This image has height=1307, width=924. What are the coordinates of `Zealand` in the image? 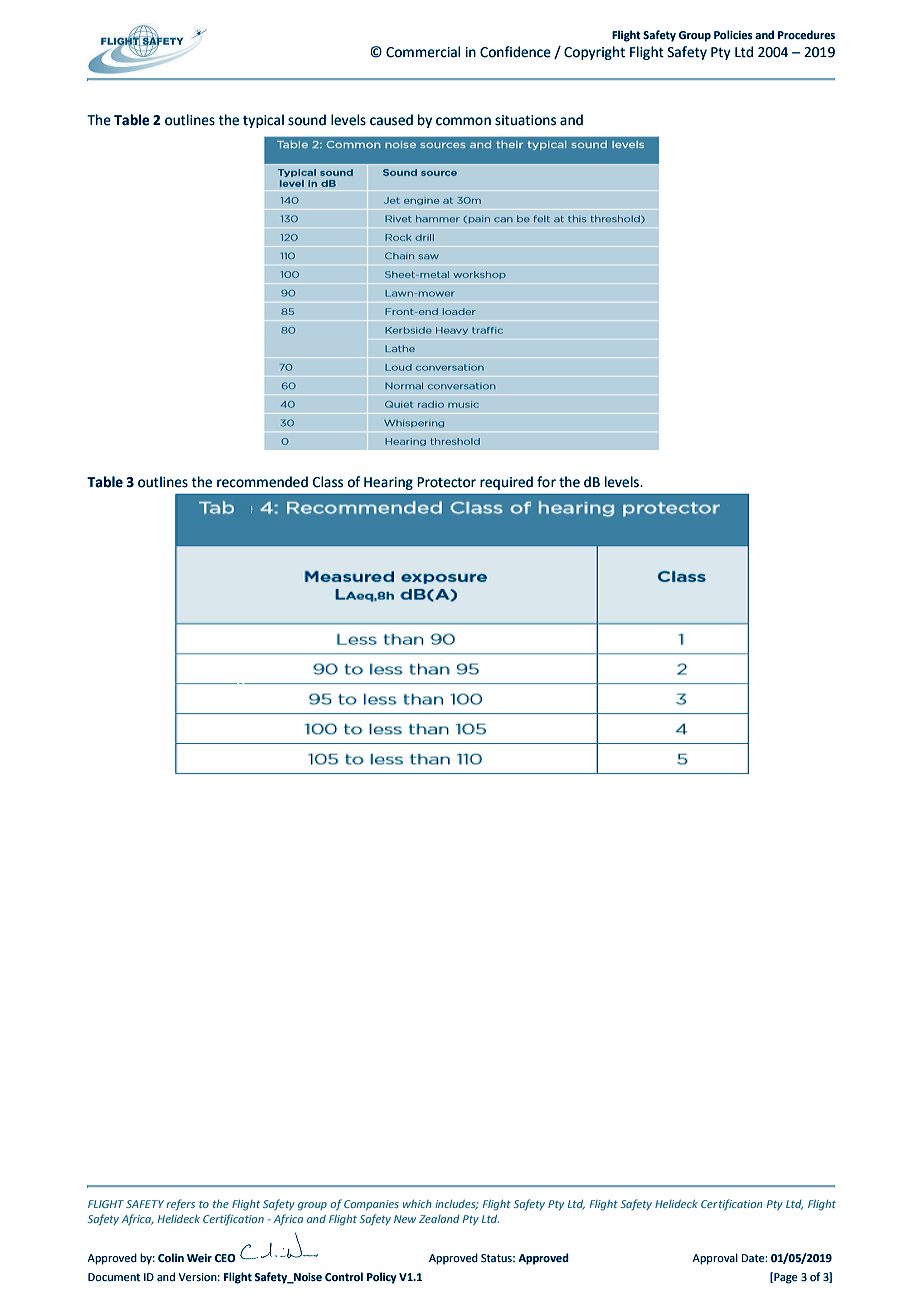 It's located at (439, 1219).
